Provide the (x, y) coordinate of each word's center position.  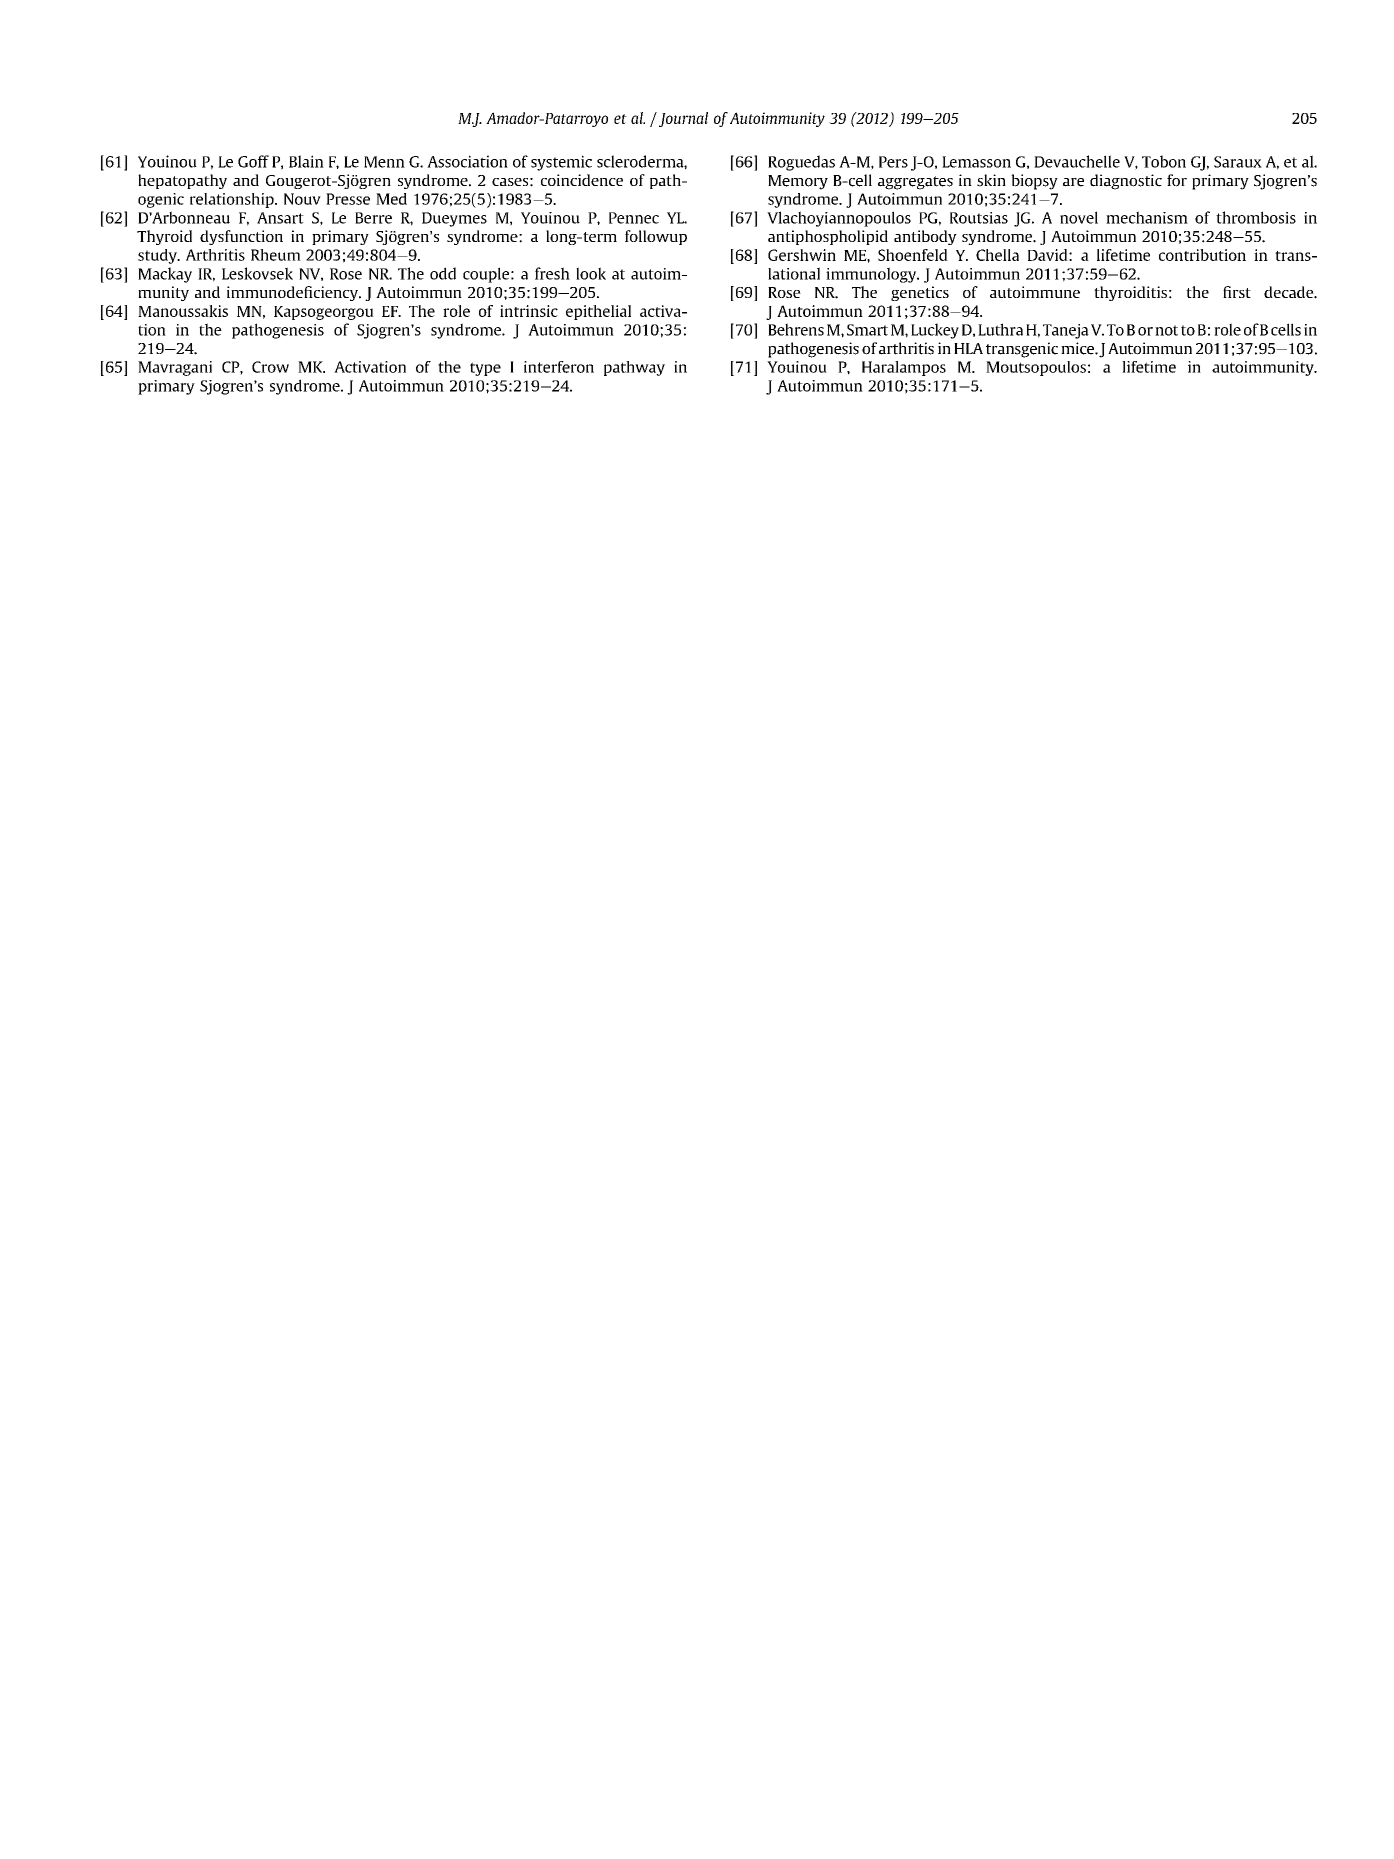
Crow (270, 367)
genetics (920, 293)
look (591, 273)
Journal (682, 119)
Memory (798, 182)
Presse (348, 199)
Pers (893, 162)
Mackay (165, 275)
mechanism (1147, 217)
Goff (253, 161)
